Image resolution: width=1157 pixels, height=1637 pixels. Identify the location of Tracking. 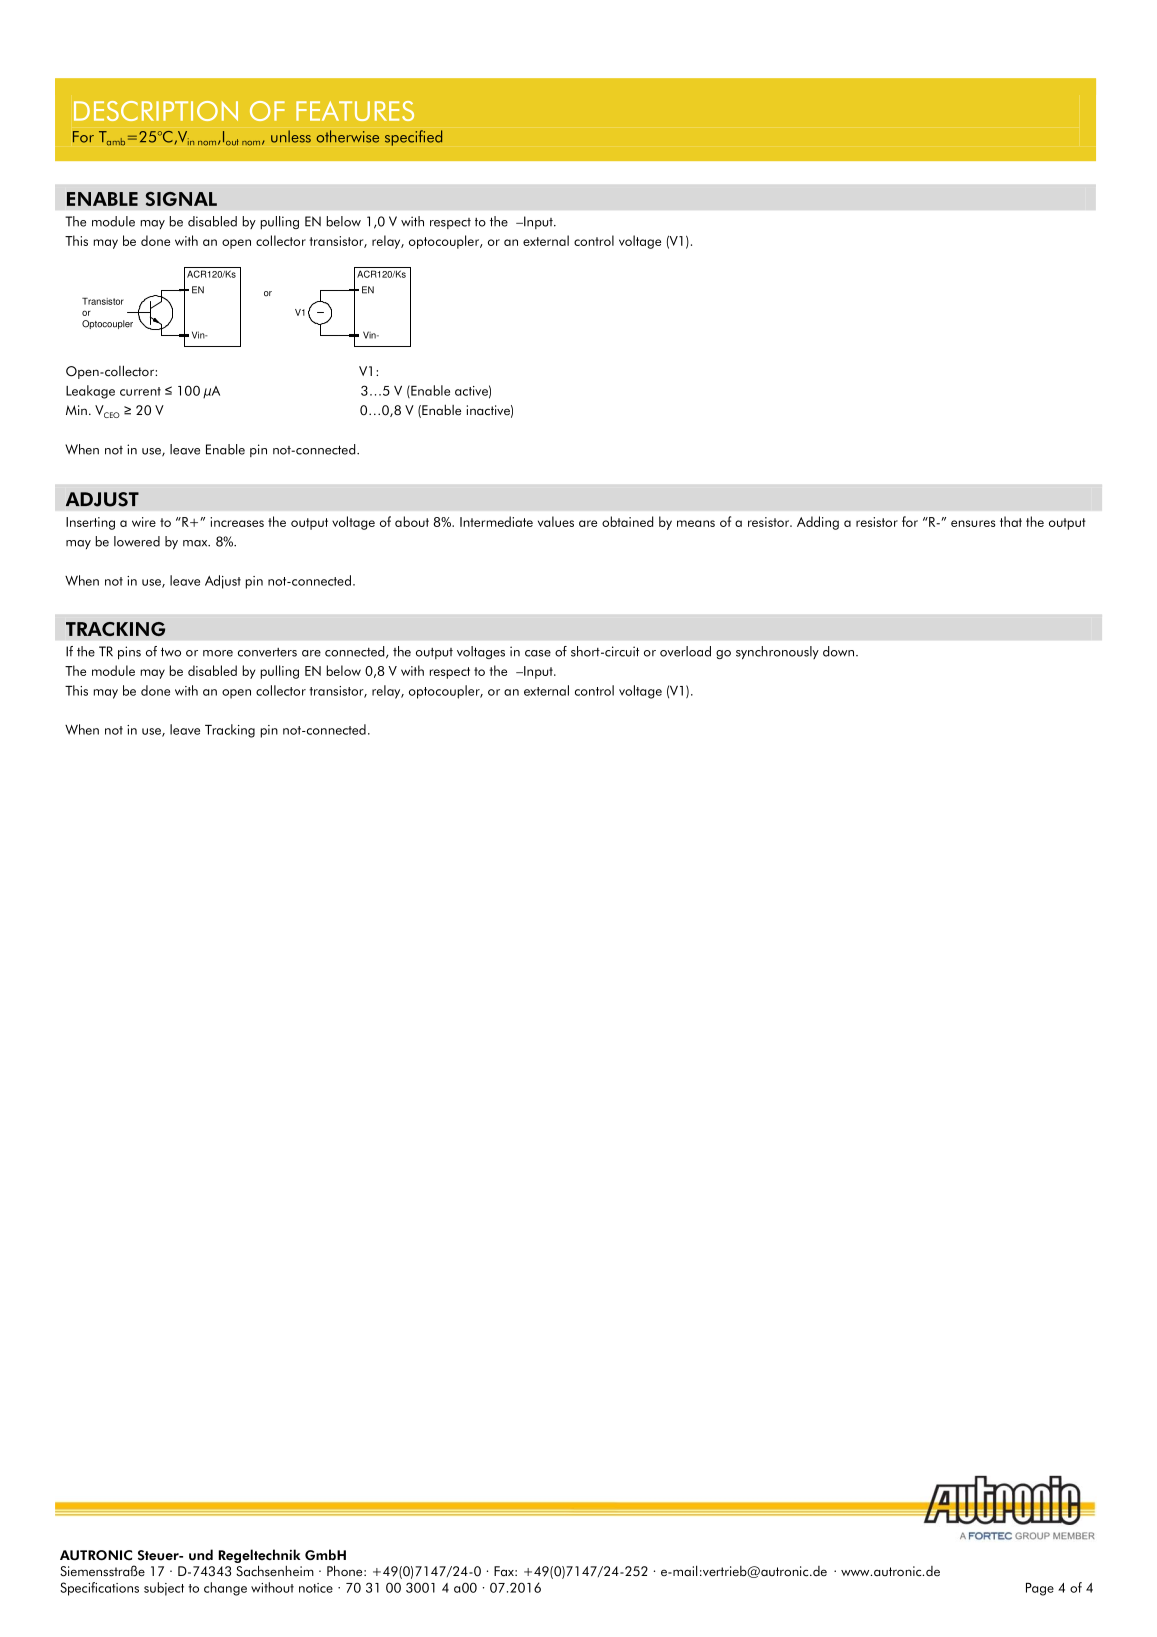
(230, 731).
